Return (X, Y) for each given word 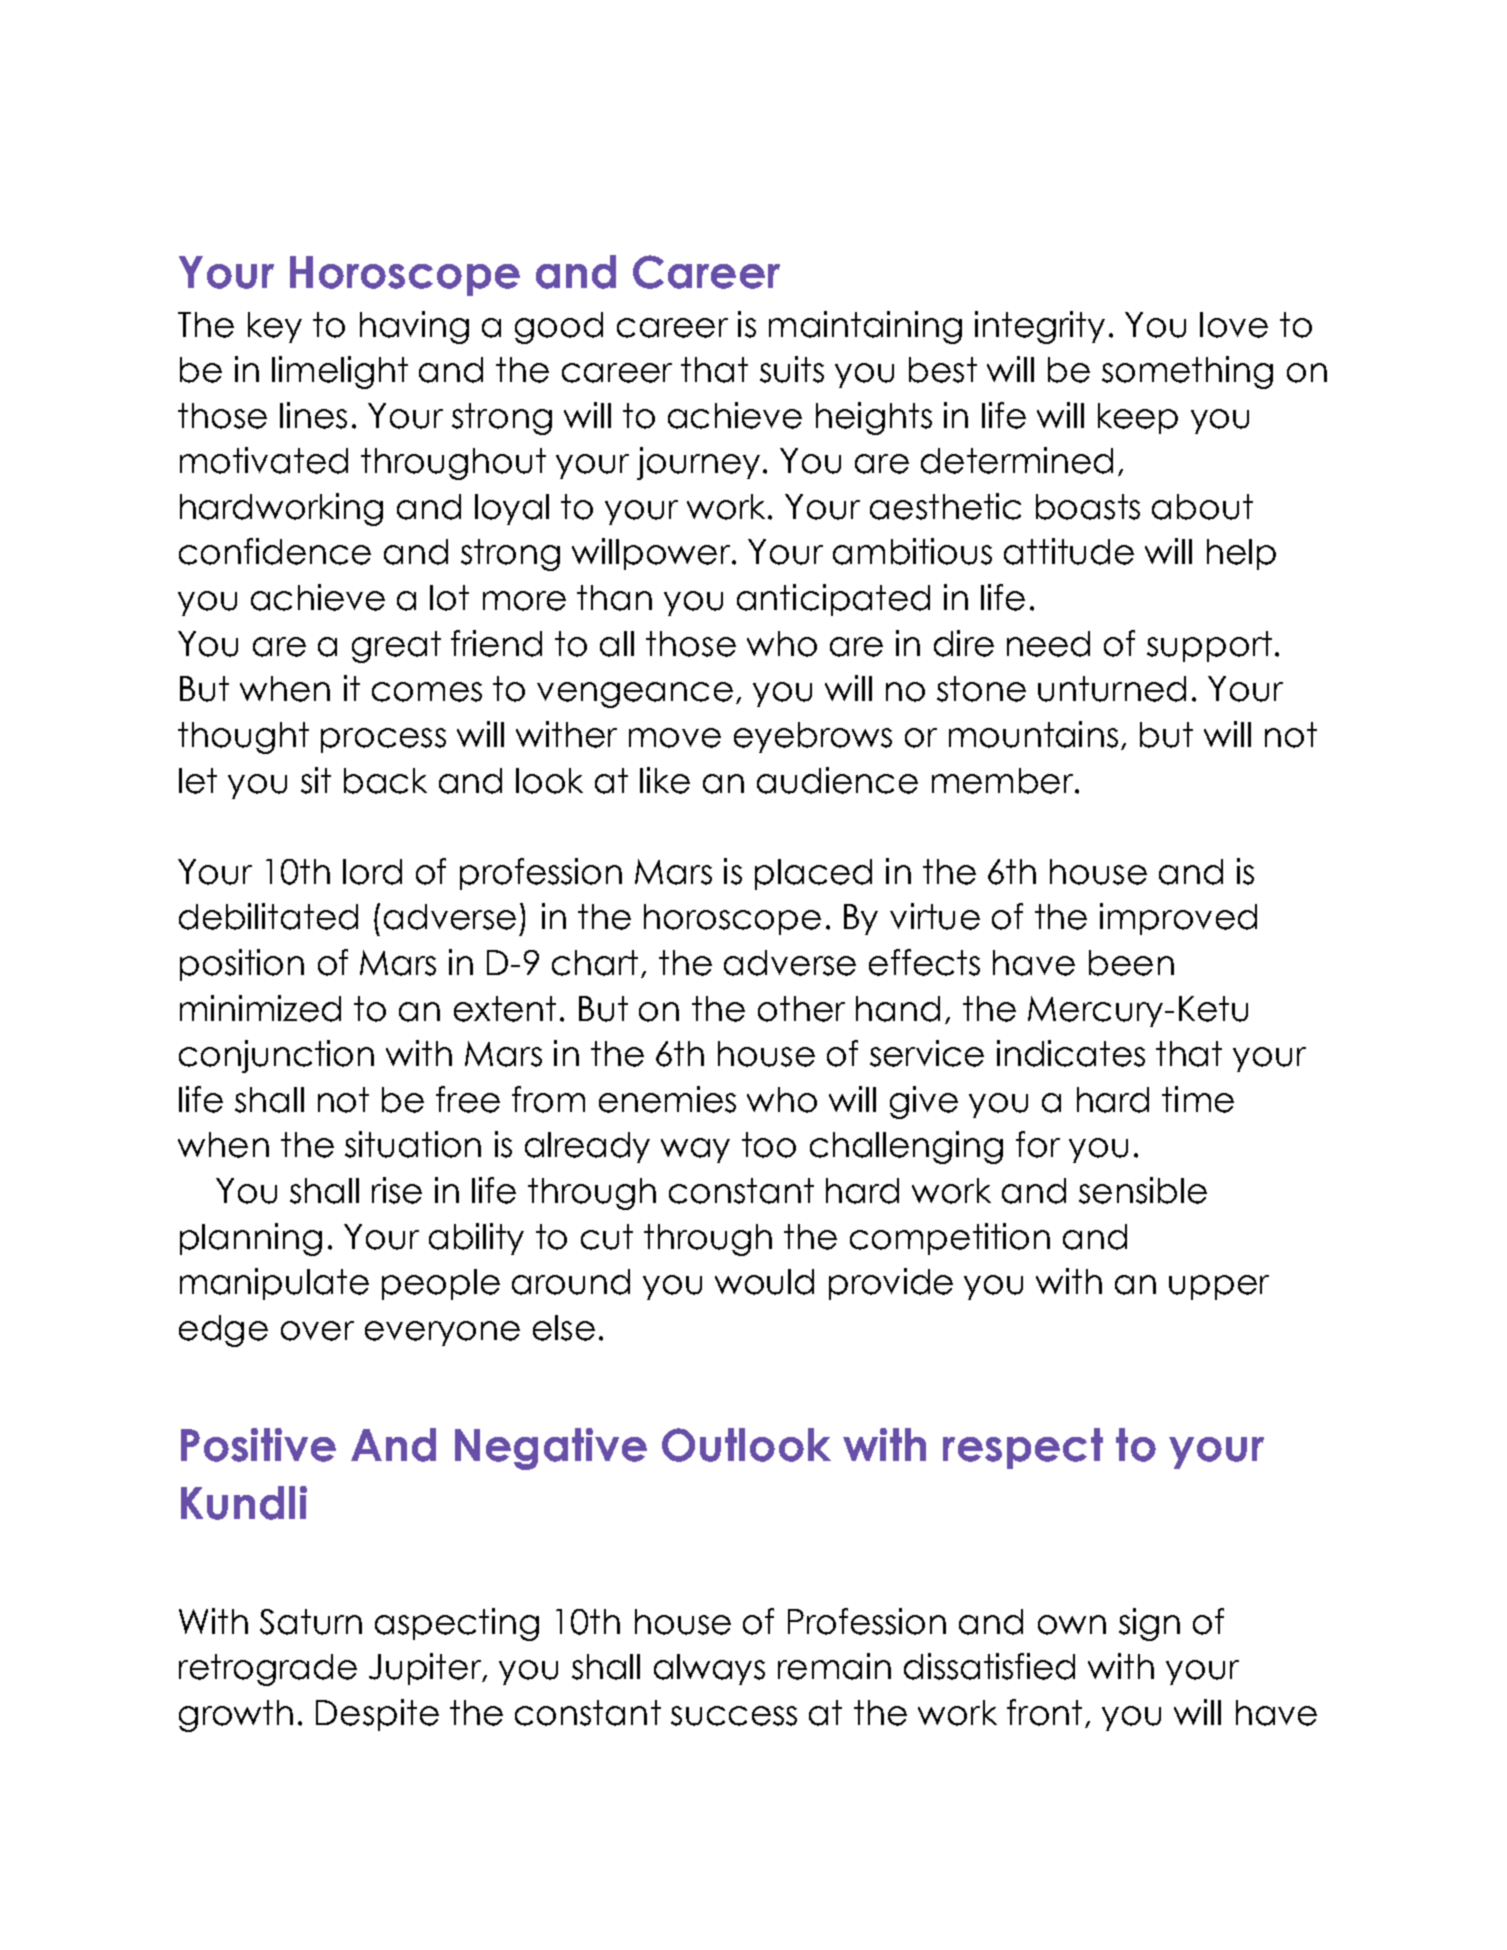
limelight (340, 372)
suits (792, 369)
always (709, 1669)
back (385, 781)
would (764, 1282)
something (1187, 372)
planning (251, 1239)
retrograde (268, 1670)
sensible (1143, 1190)
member (1002, 781)
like (665, 780)
